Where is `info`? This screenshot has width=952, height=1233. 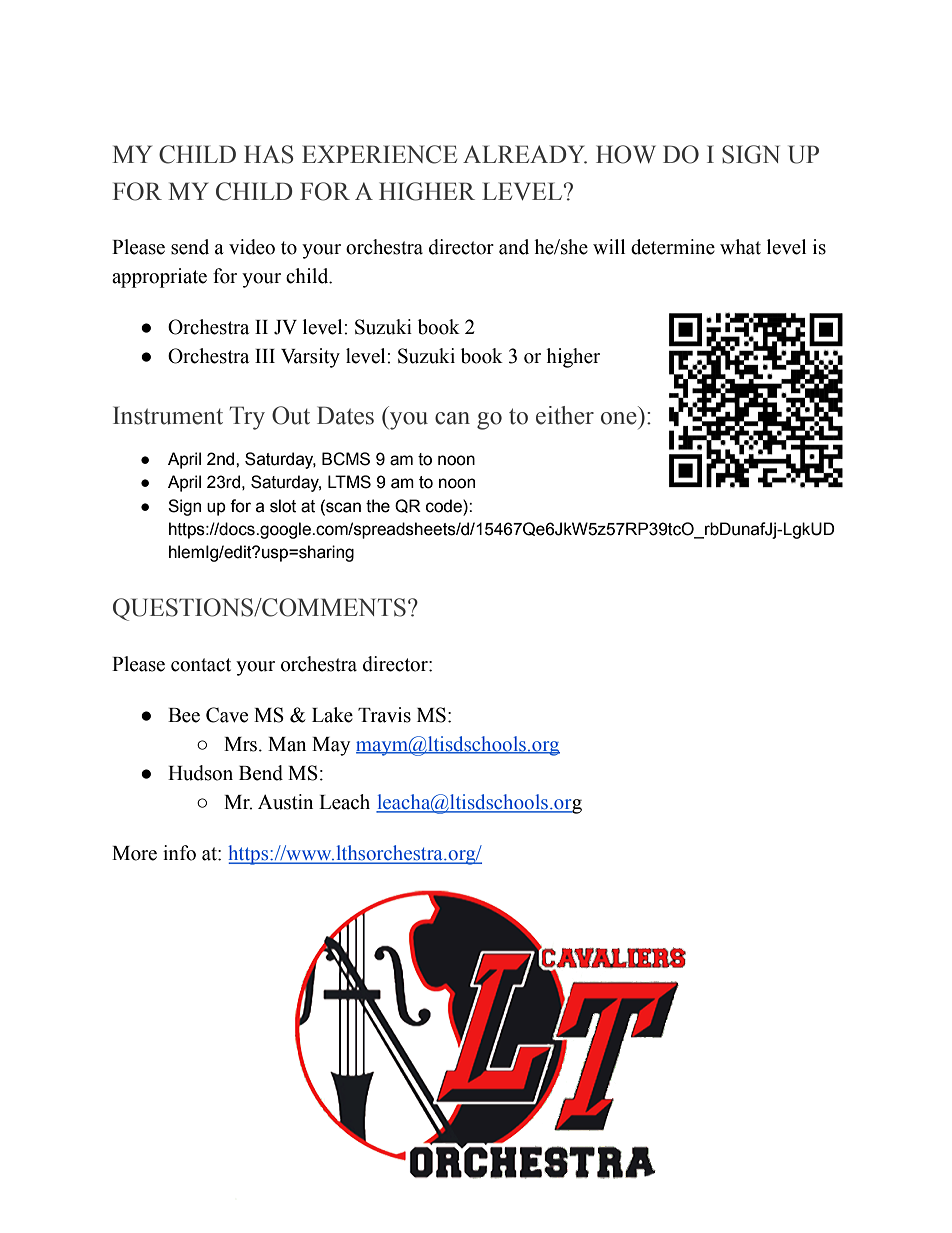 info is located at coordinates (179, 853).
